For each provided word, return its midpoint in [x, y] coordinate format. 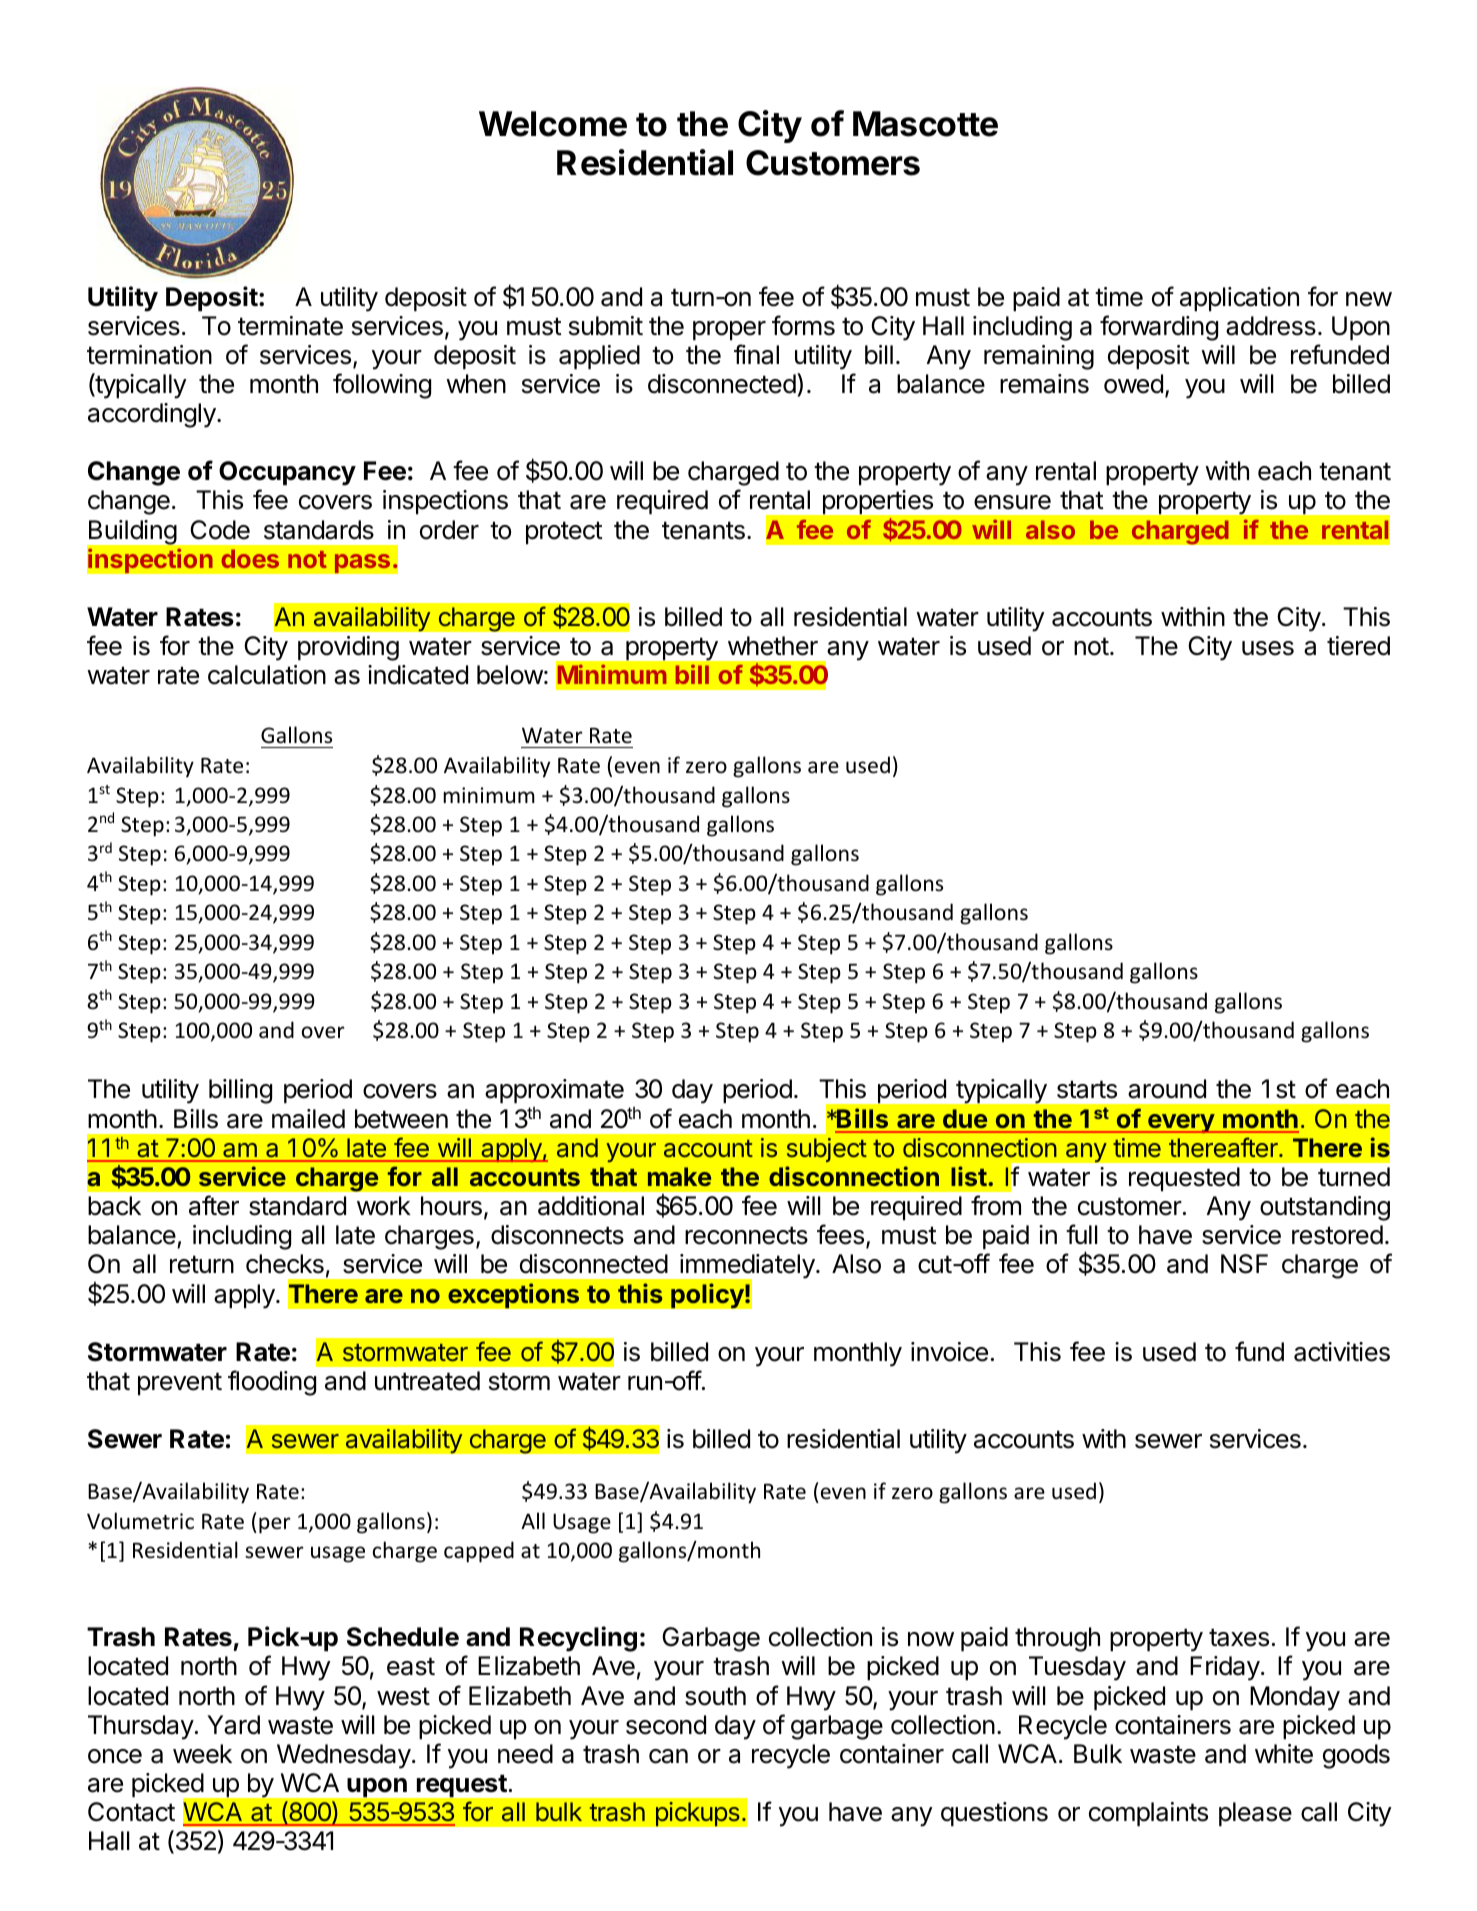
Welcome [553, 124]
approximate [554, 1091]
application [1239, 299]
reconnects [746, 1235]
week [202, 1754]
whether [773, 646]
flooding [272, 1383]
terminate [290, 326]
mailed [308, 1119]
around [1167, 1089]
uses [1268, 648]
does [250, 558]
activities [1342, 1352]
